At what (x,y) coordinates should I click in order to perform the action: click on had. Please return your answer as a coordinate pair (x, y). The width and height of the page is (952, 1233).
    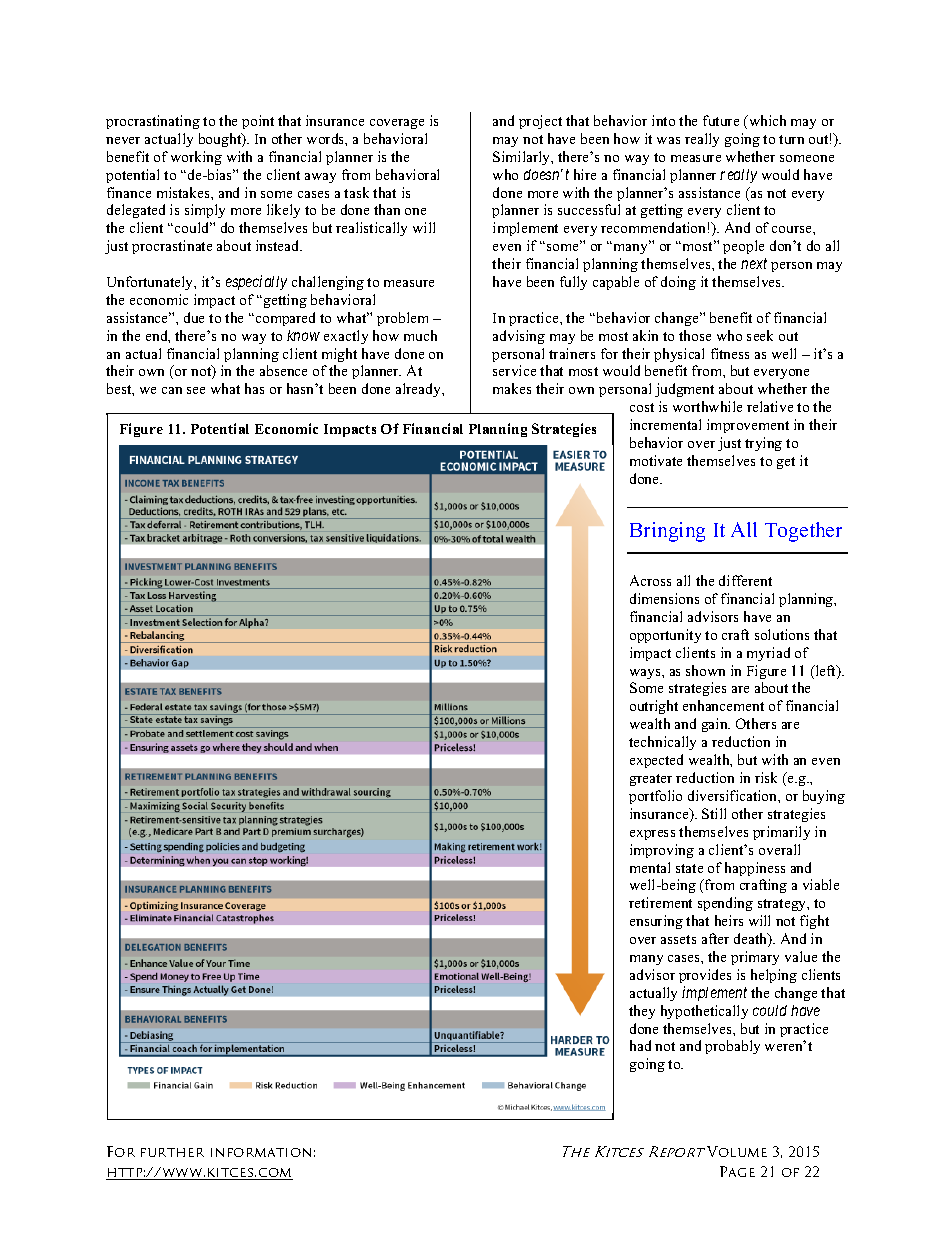
    Looking at the image, I should click on (640, 1045).
